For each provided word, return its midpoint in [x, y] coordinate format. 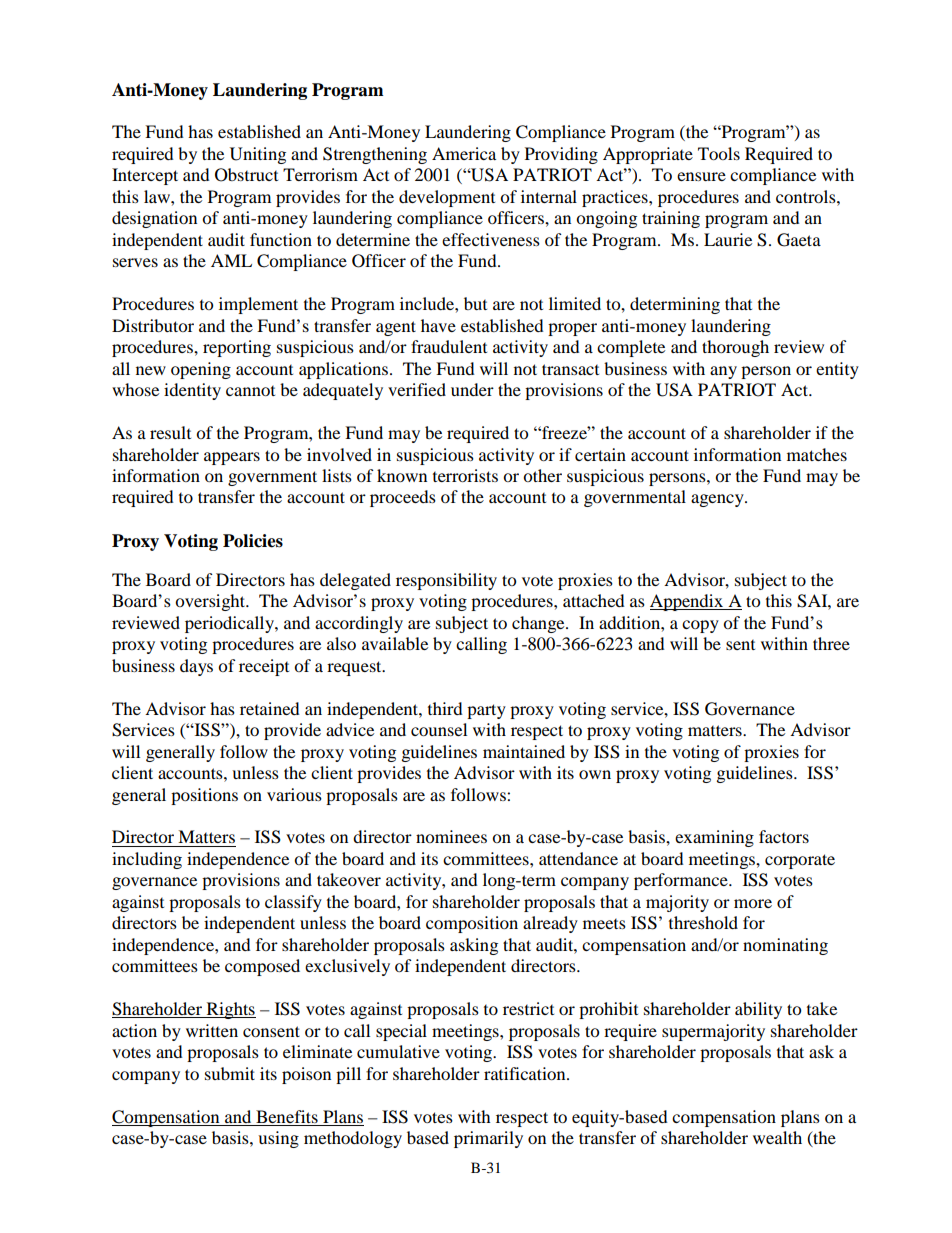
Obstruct [246, 175]
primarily [488, 1139]
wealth [777, 1137]
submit [230, 1073]
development [447, 198]
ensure [701, 176]
